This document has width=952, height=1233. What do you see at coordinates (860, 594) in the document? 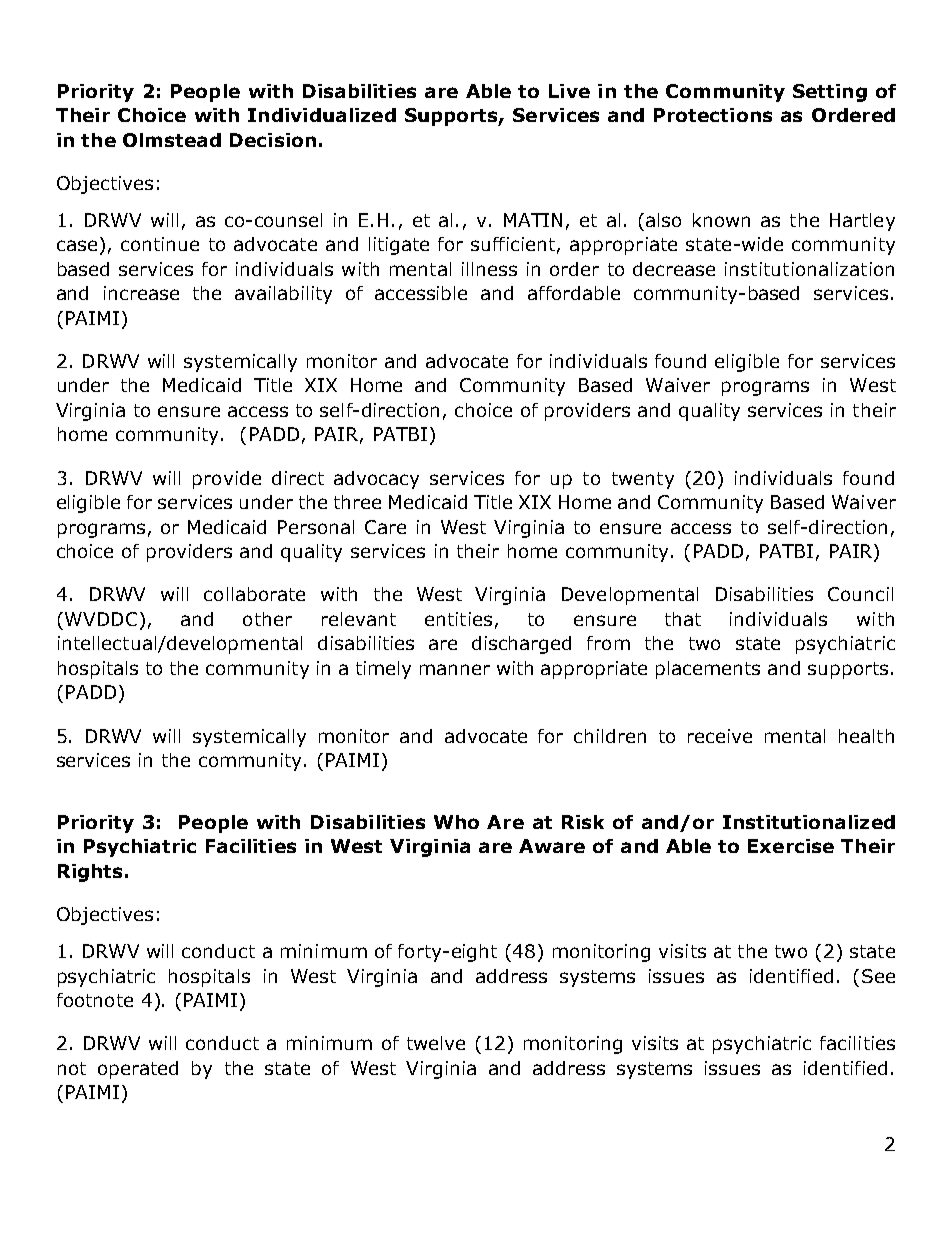
I see `Council` at bounding box center [860, 594].
